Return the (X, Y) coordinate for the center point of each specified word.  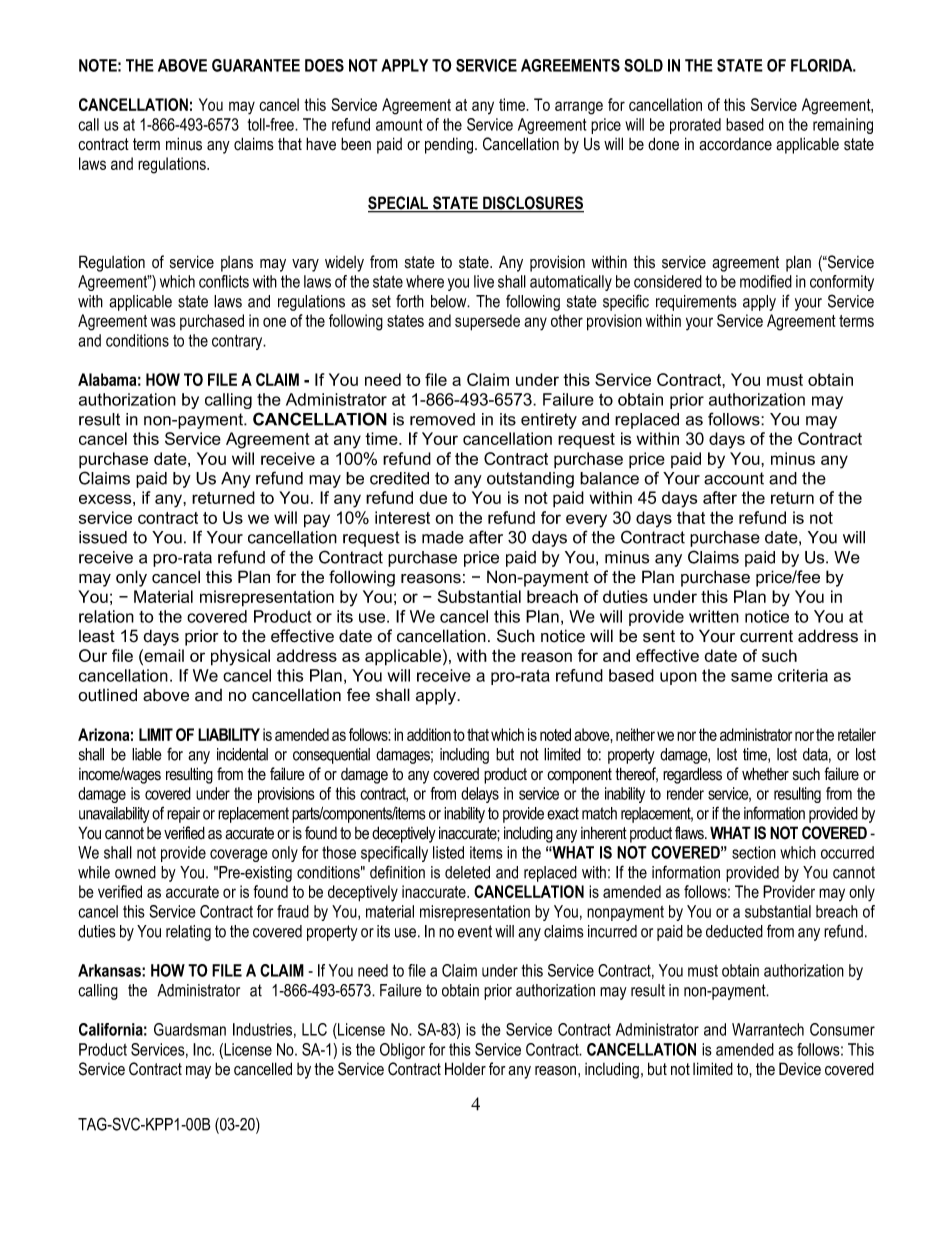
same (751, 677)
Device (800, 1069)
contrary (238, 342)
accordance (735, 144)
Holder (465, 1069)
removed (442, 419)
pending (450, 145)
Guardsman (190, 1029)
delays (480, 795)
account (734, 478)
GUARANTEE (256, 65)
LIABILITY (229, 734)
